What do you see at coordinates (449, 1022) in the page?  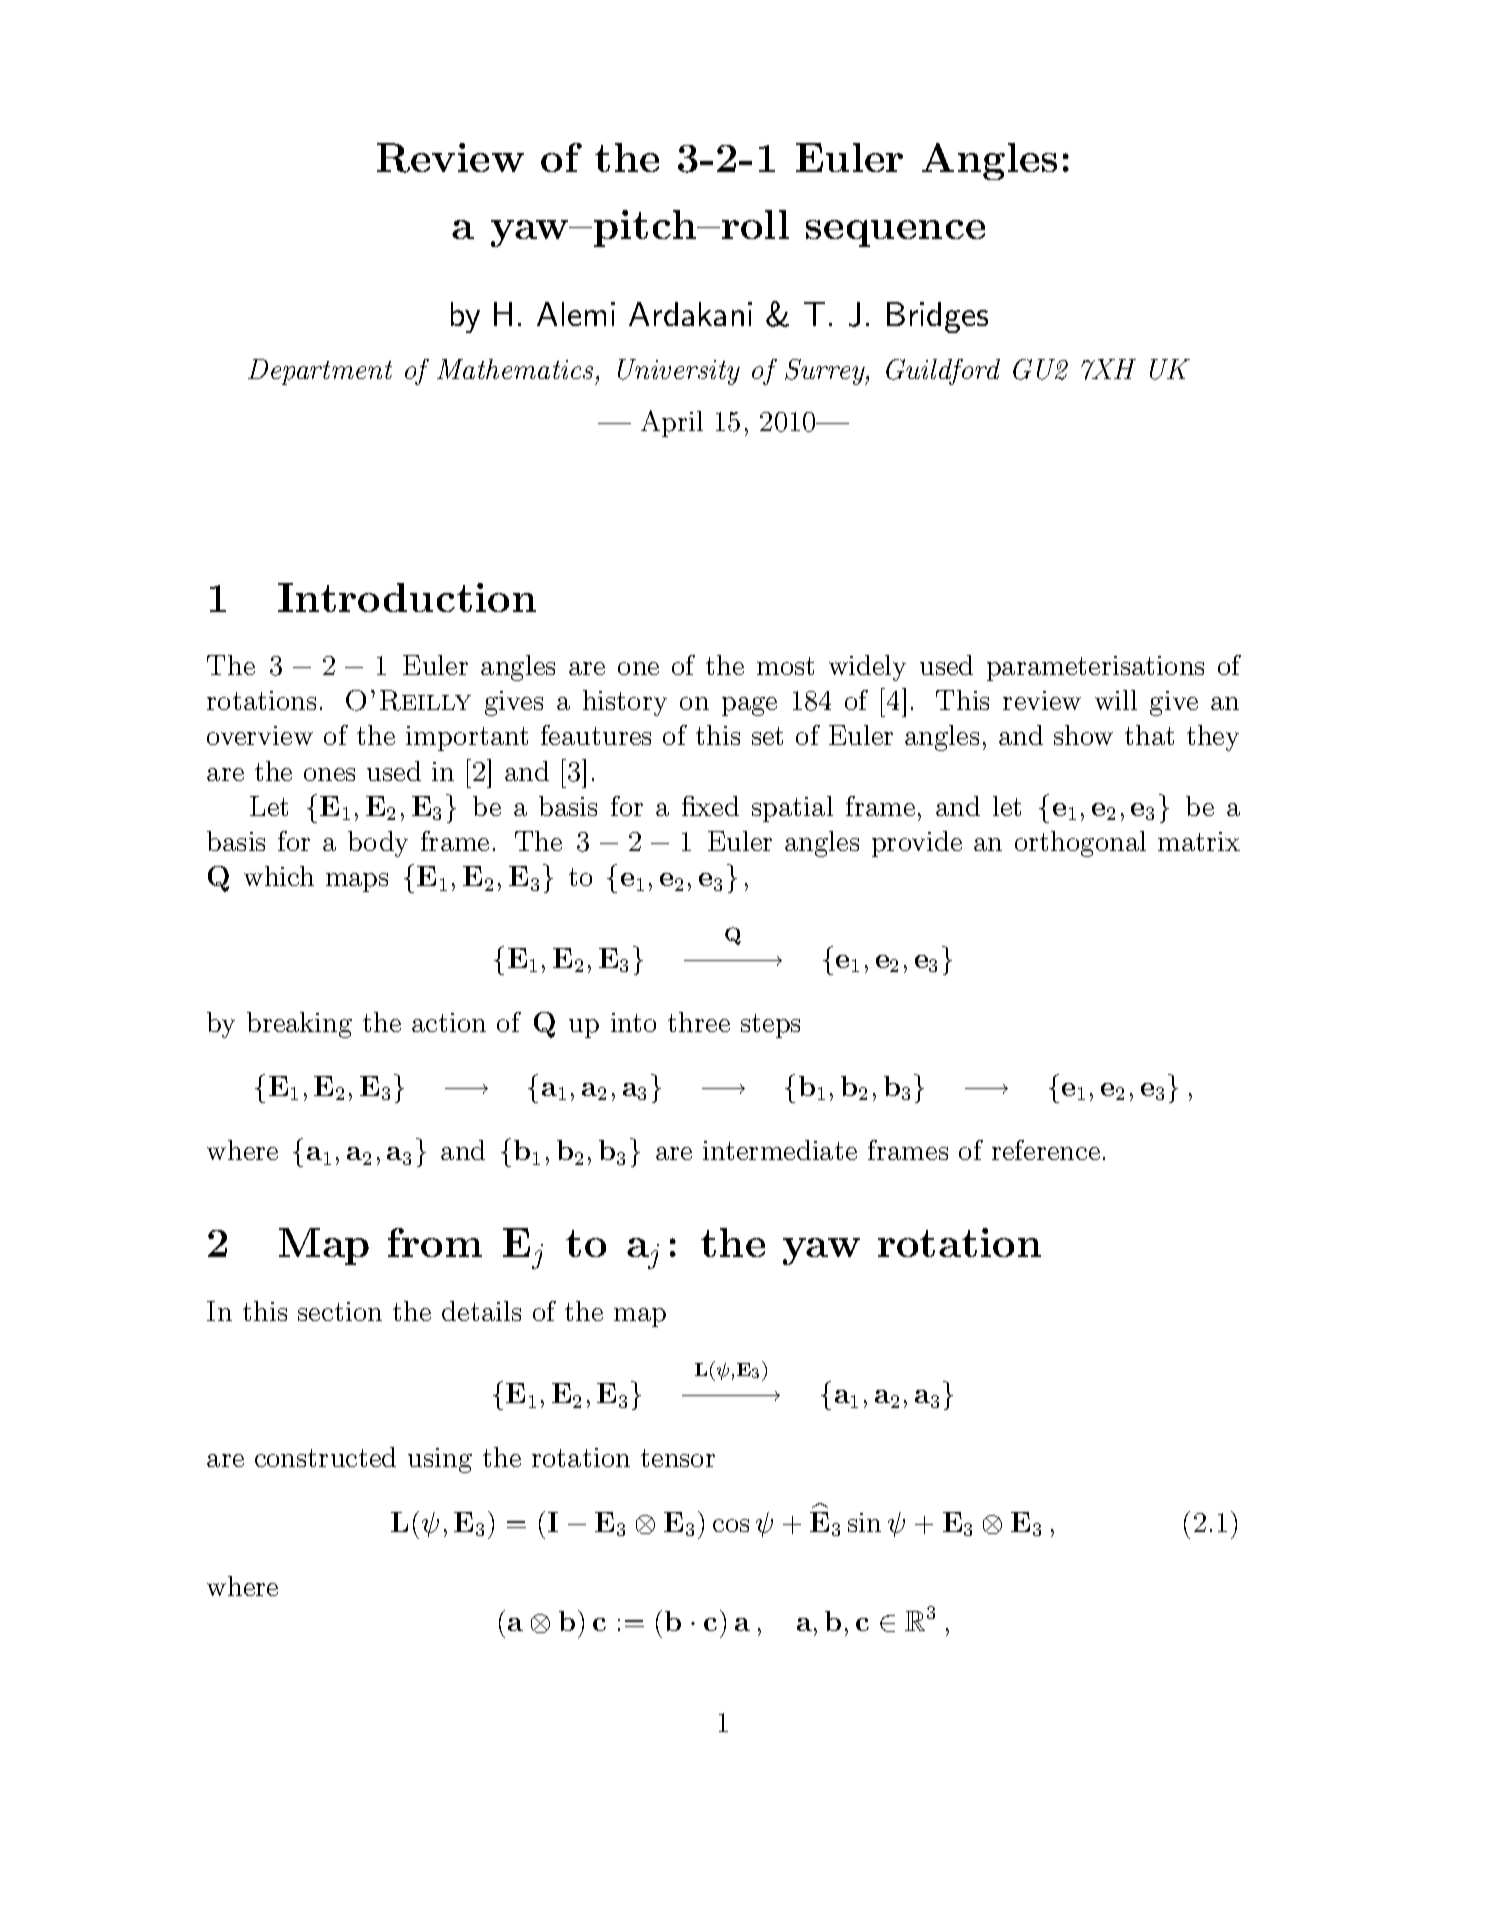 I see `action` at bounding box center [449, 1022].
